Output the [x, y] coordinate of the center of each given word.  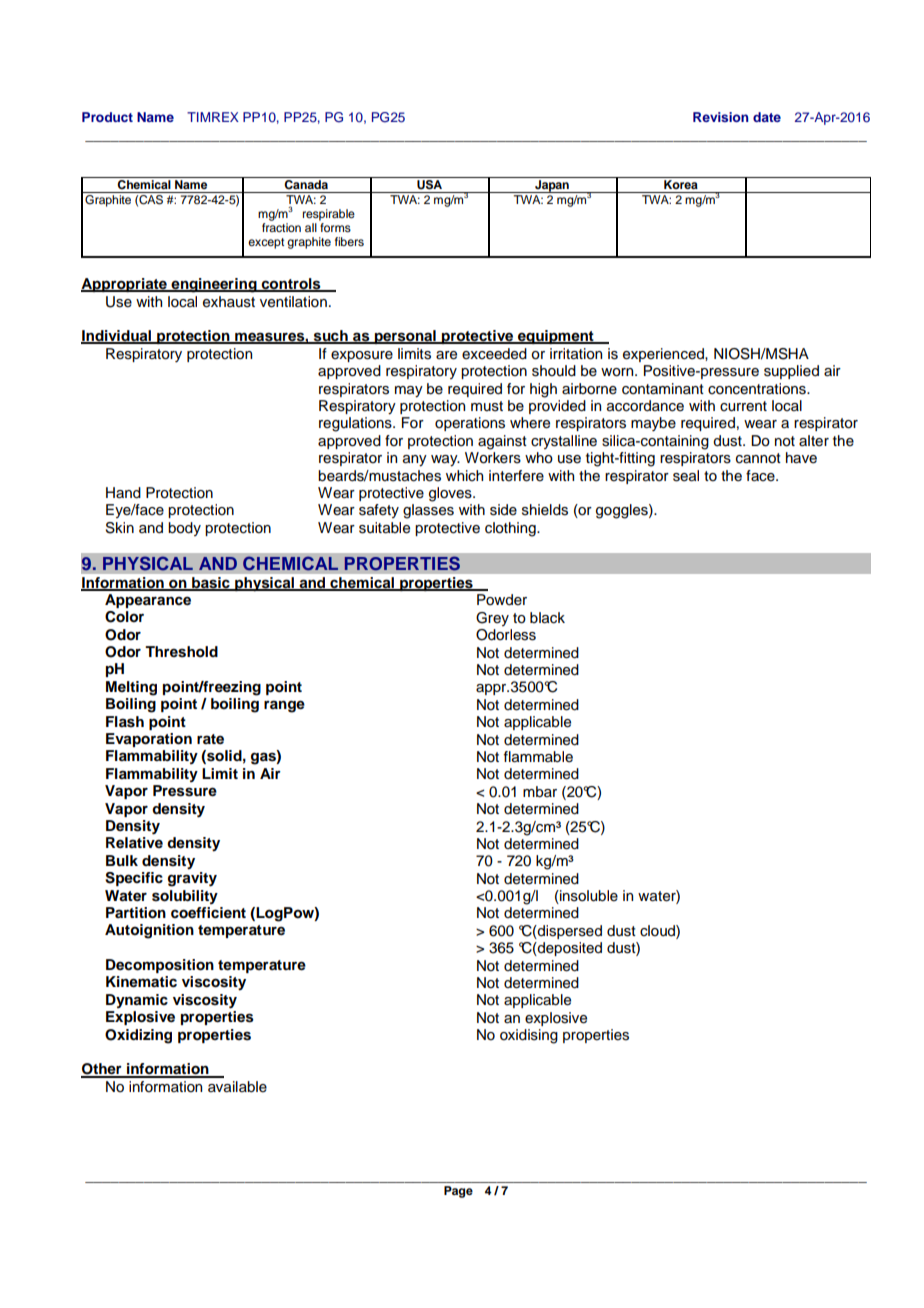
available [237, 1087]
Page [458, 1192]
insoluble [588, 897]
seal [686, 476]
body [184, 529]
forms [335, 227]
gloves [451, 494]
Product [107, 117]
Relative [134, 842]
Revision [721, 117]
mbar [540, 792]
